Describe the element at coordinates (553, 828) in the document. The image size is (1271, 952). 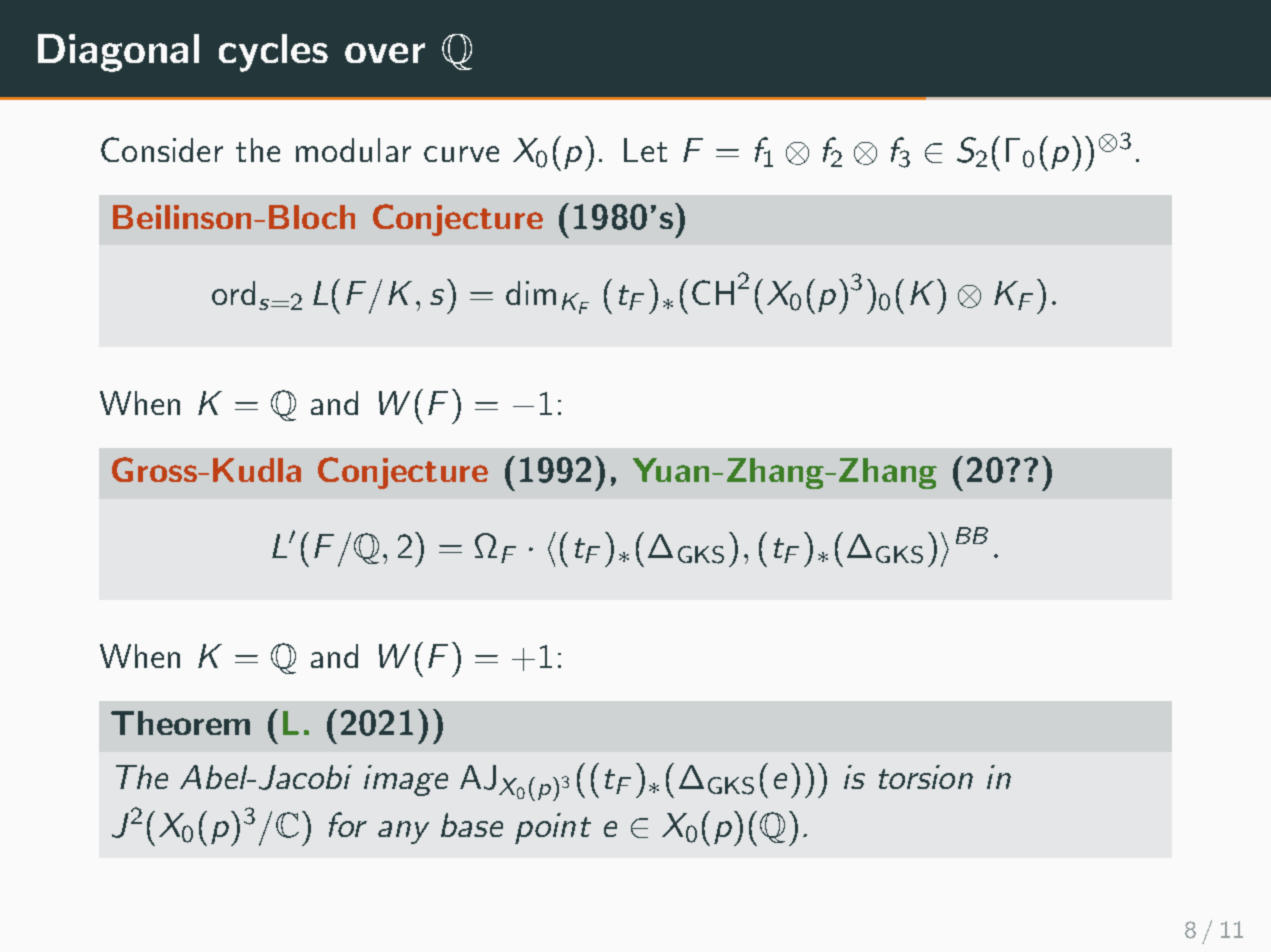
I see `point` at that location.
